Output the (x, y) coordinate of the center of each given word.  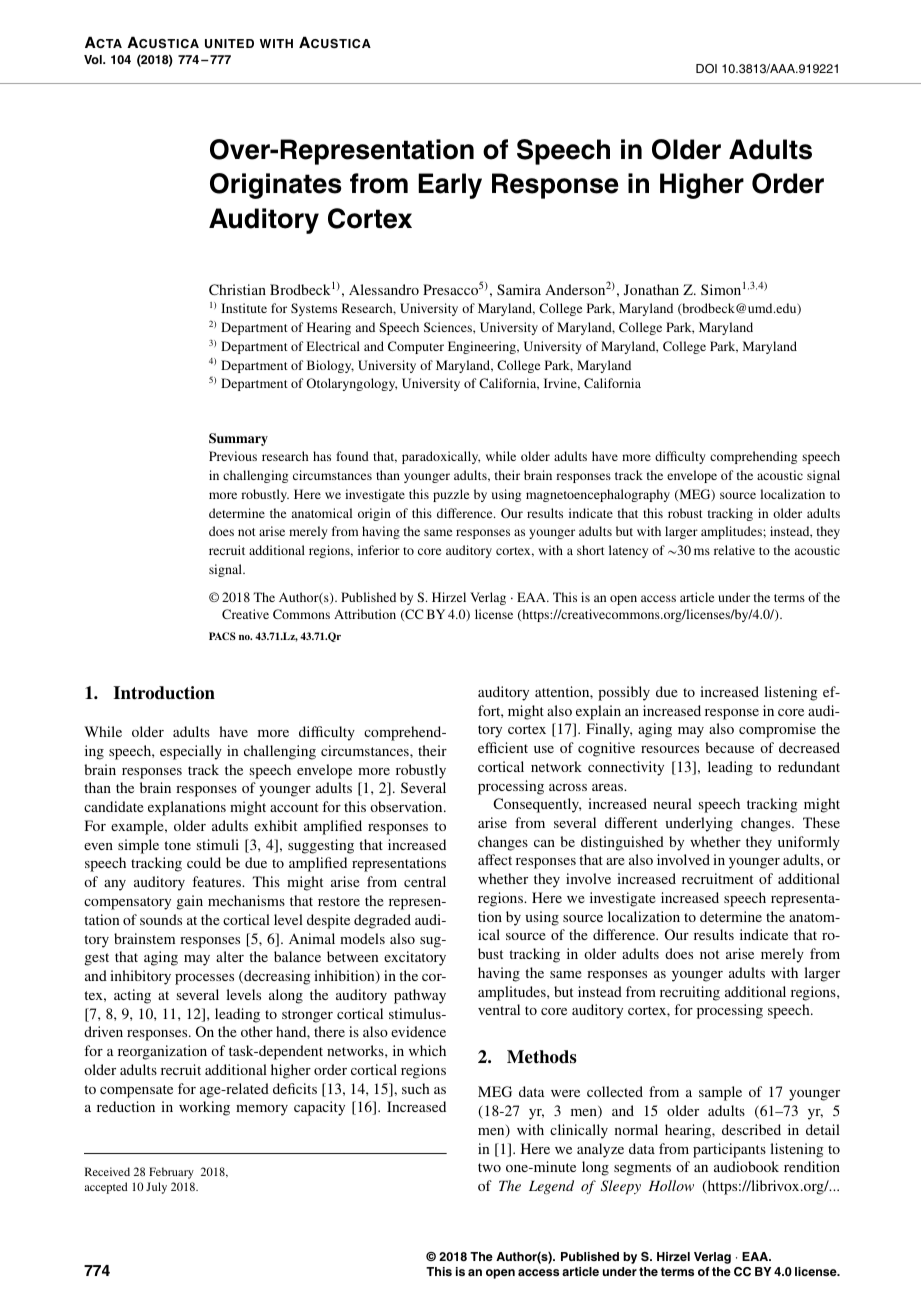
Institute (244, 308)
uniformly (809, 843)
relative (734, 550)
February (171, 1173)
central (425, 881)
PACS (222, 636)
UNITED (229, 44)
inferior (379, 550)
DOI (706, 68)
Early (450, 186)
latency (628, 551)
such (416, 1088)
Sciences (449, 327)
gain (190, 902)
